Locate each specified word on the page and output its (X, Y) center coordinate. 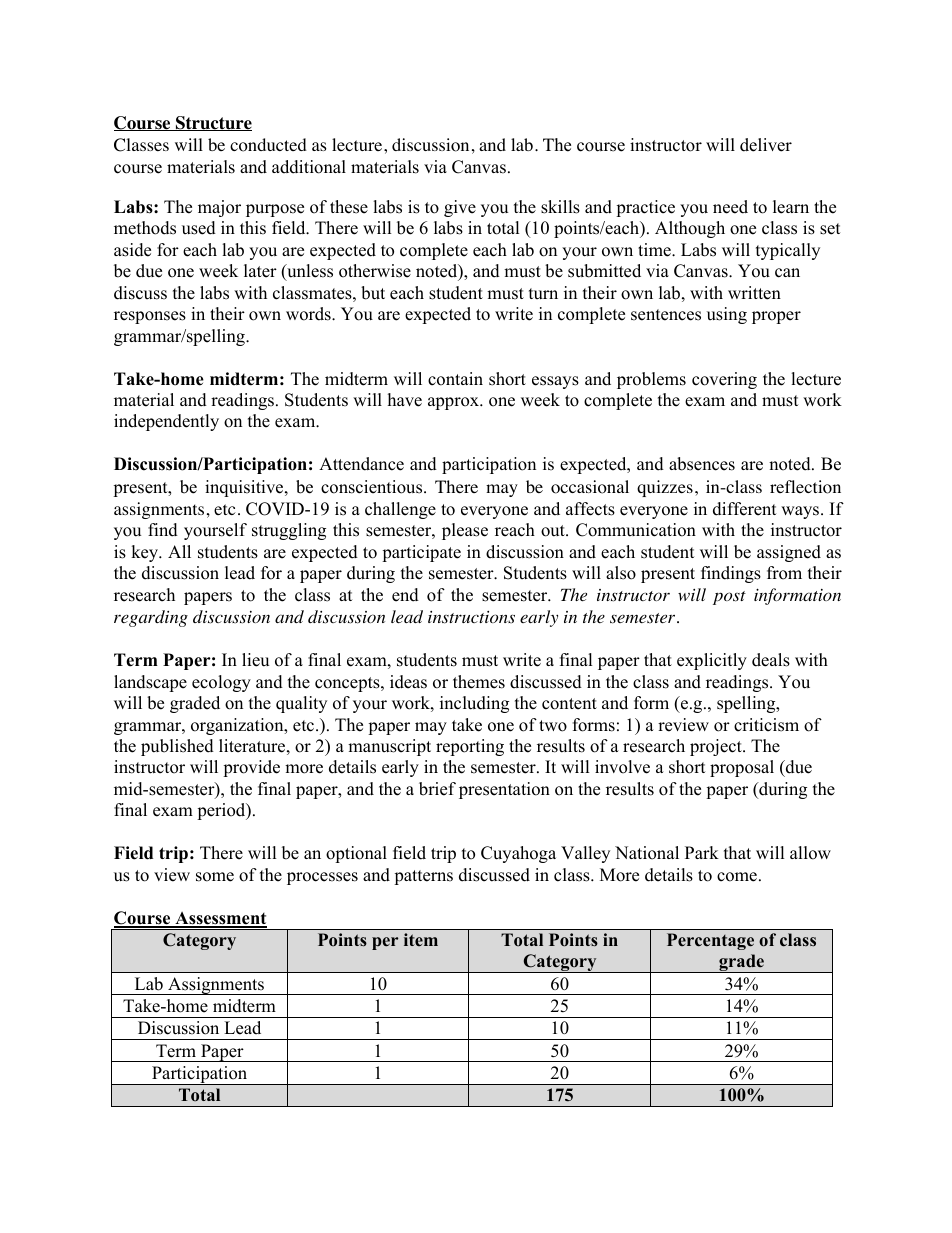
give (460, 208)
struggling (289, 531)
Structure (213, 123)
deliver (766, 145)
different (745, 509)
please (465, 531)
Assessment (220, 919)
